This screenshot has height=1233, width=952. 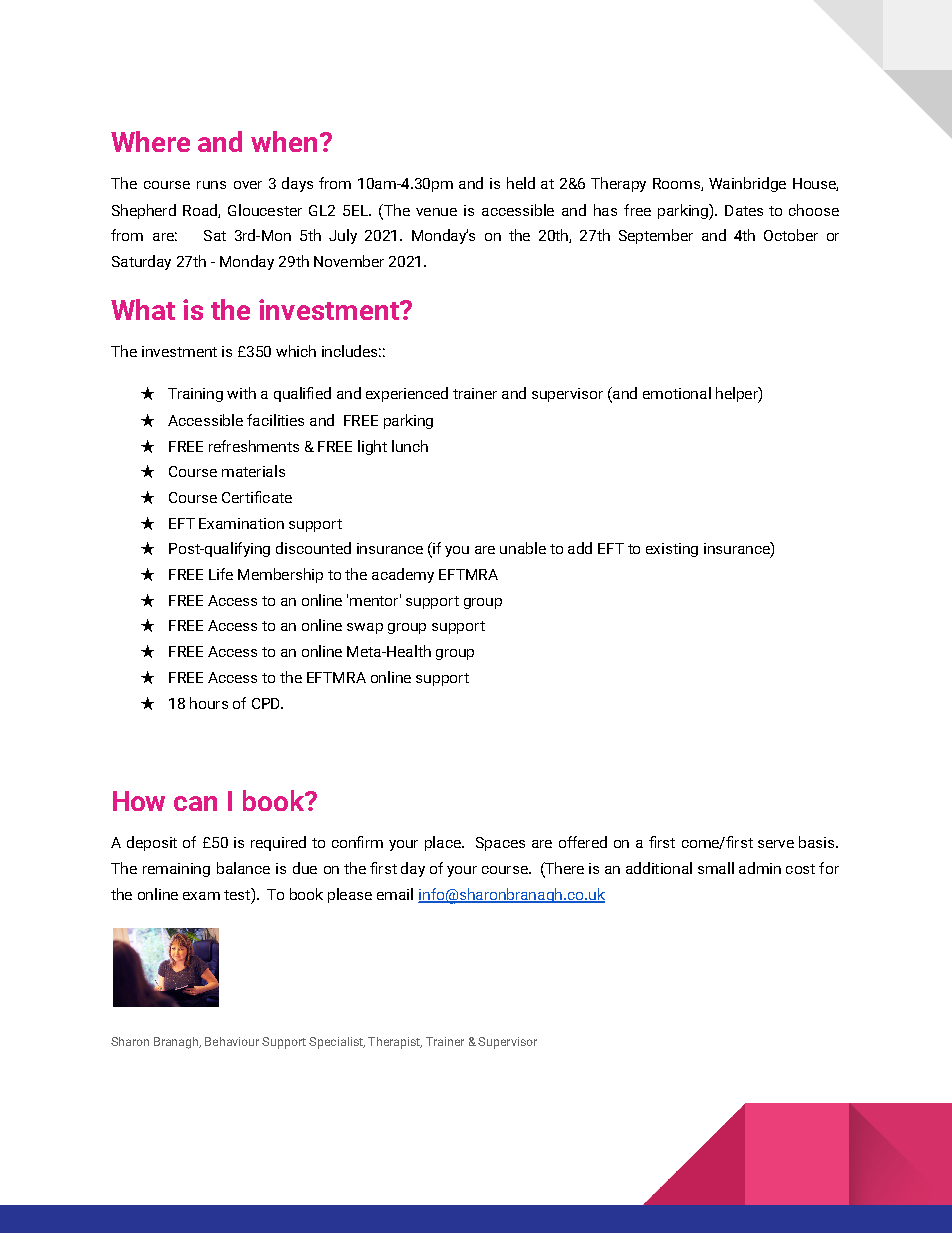 I want to click on lunch, so click(x=410, y=446).
